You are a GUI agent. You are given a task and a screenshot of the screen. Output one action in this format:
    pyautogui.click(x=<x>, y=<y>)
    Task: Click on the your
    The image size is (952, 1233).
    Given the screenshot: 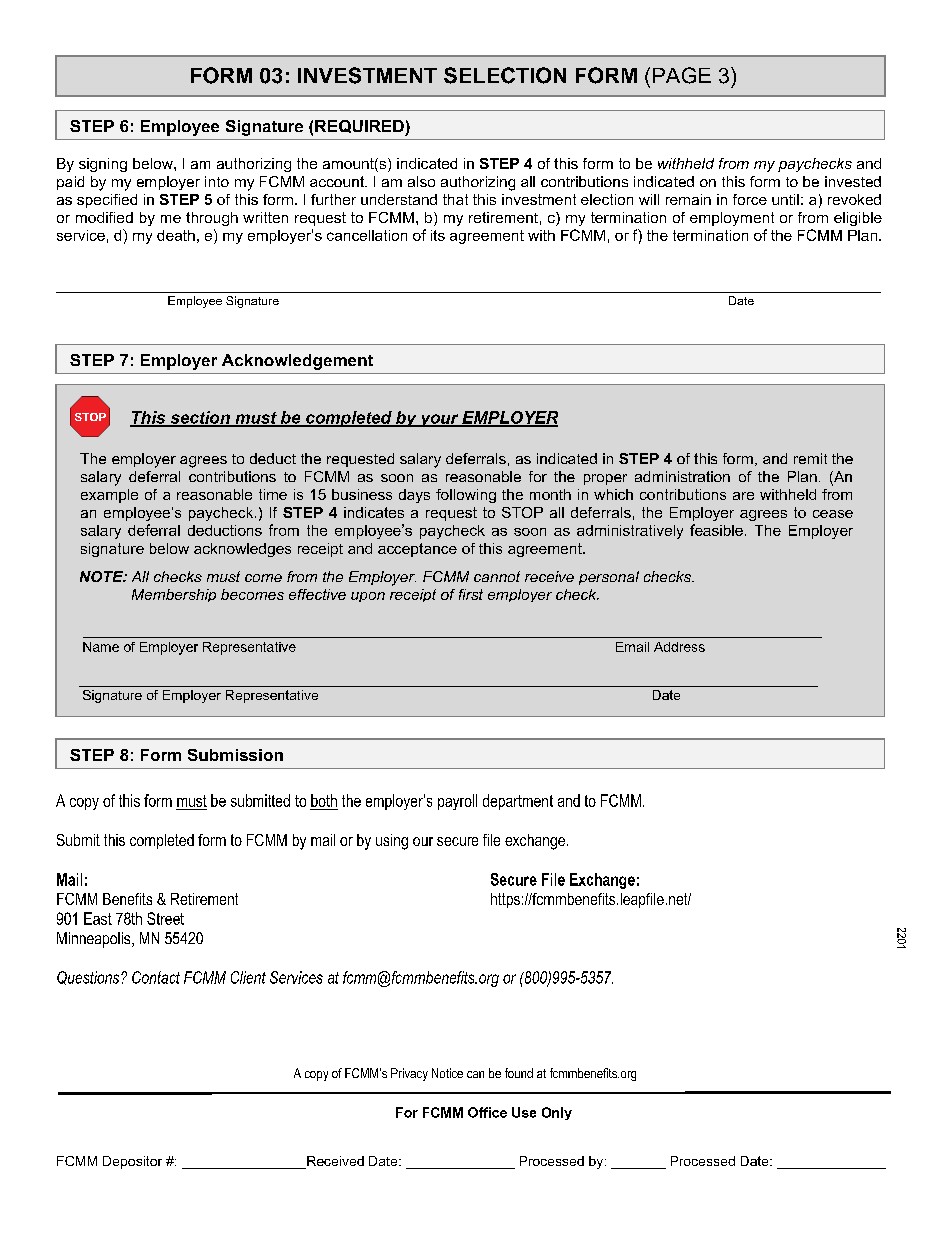 What is the action you would take?
    pyautogui.click(x=439, y=420)
